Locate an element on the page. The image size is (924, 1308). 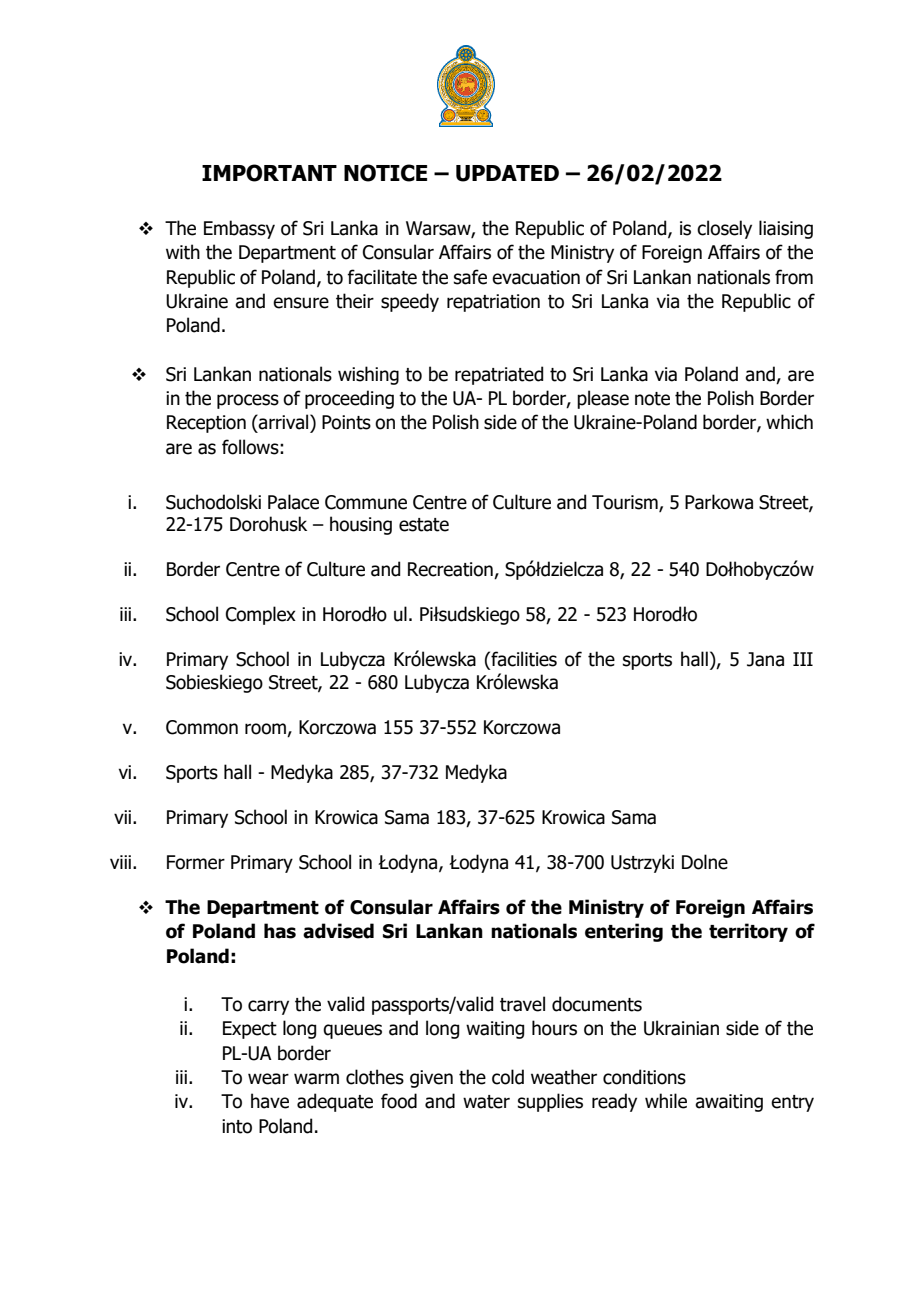
have is located at coordinates (270, 1101).
